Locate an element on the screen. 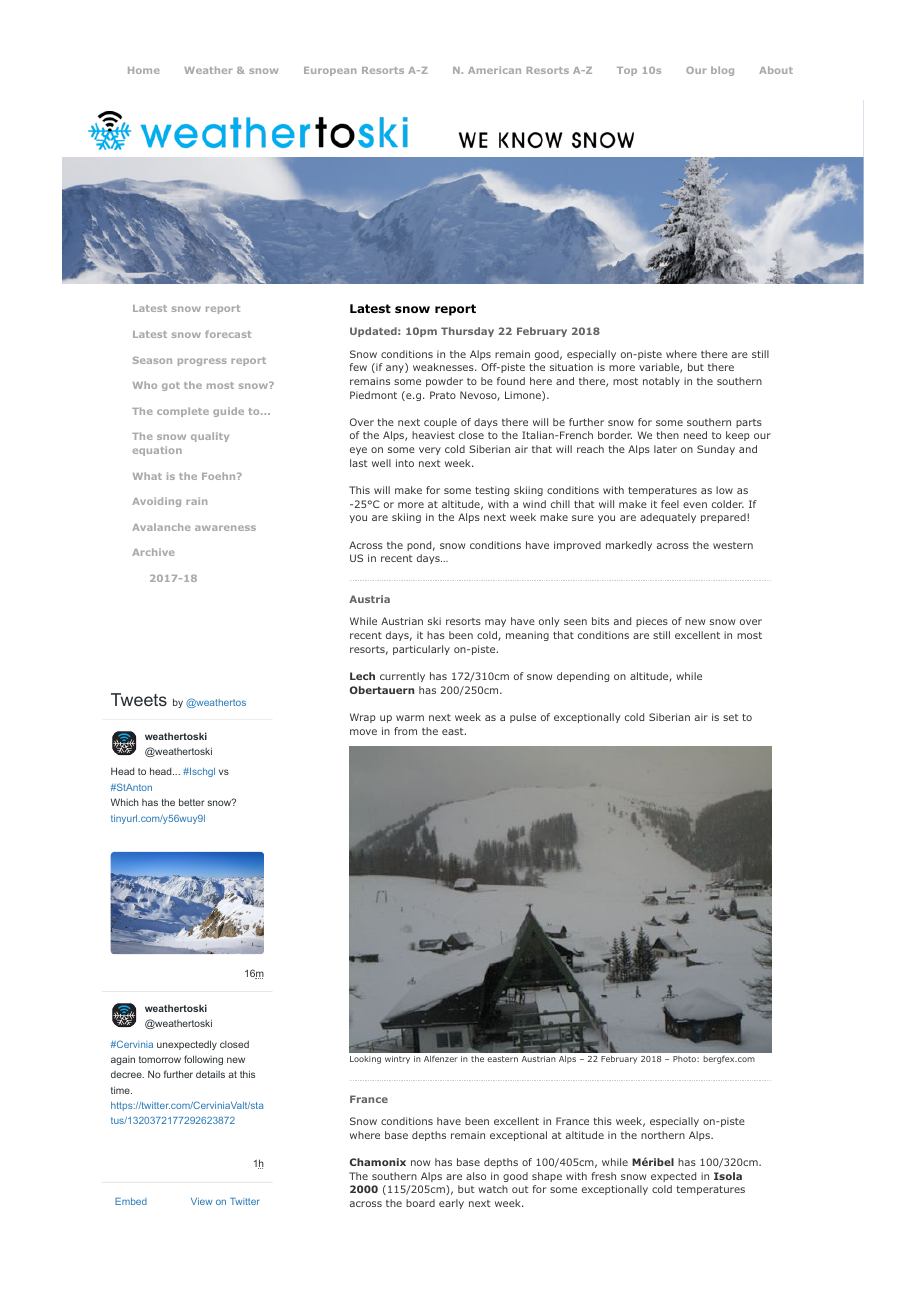 The image size is (924, 1308). View is located at coordinates (201, 1201).
